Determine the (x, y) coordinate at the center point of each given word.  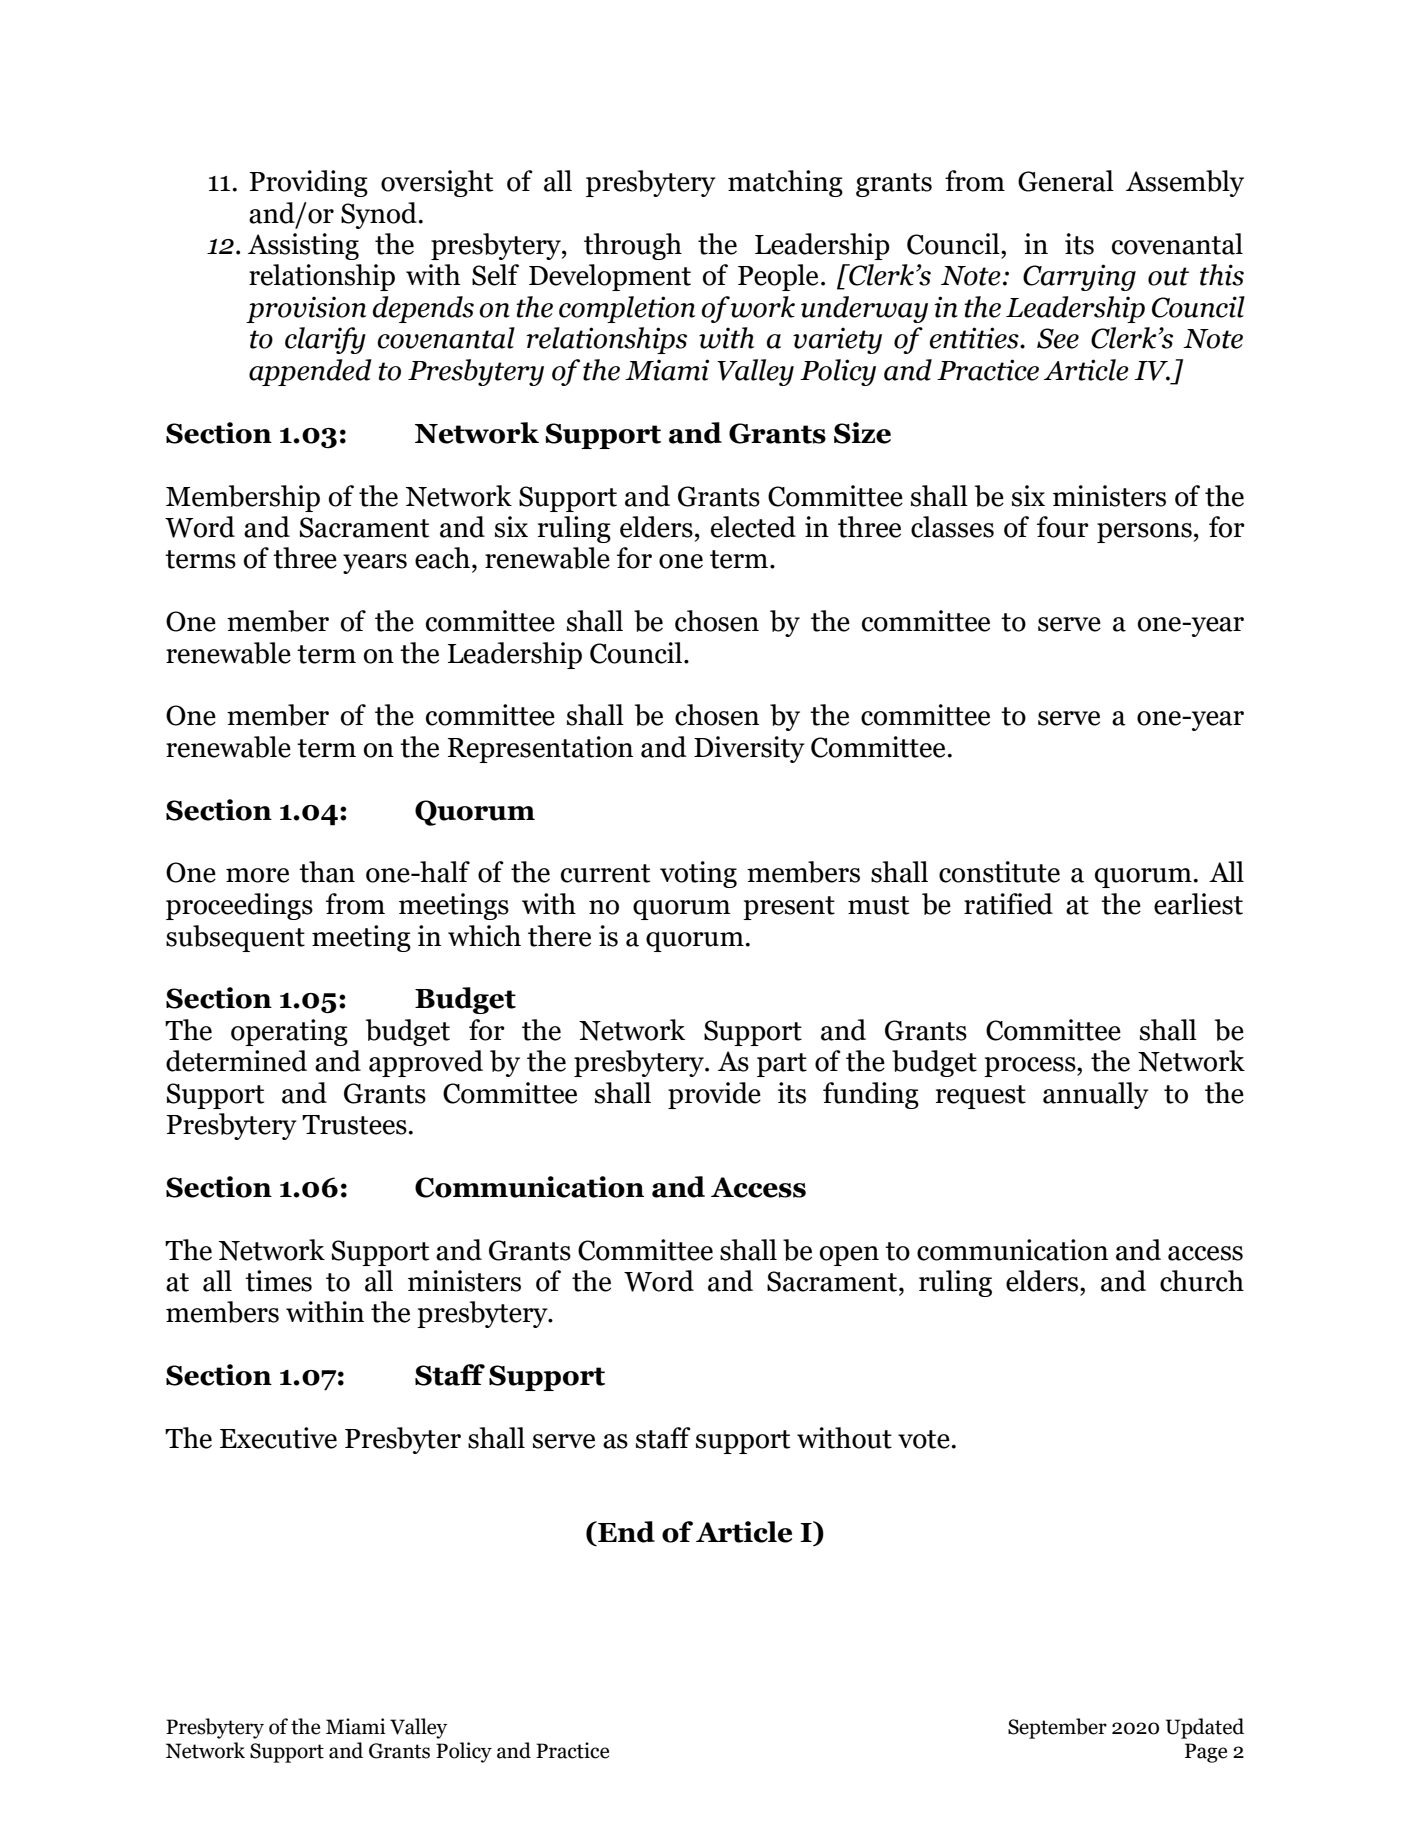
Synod (379, 215)
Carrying (1079, 277)
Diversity (749, 749)
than (327, 872)
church (1202, 1281)
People (778, 277)
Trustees (354, 1125)
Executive (278, 1438)
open (849, 1256)
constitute (999, 872)
